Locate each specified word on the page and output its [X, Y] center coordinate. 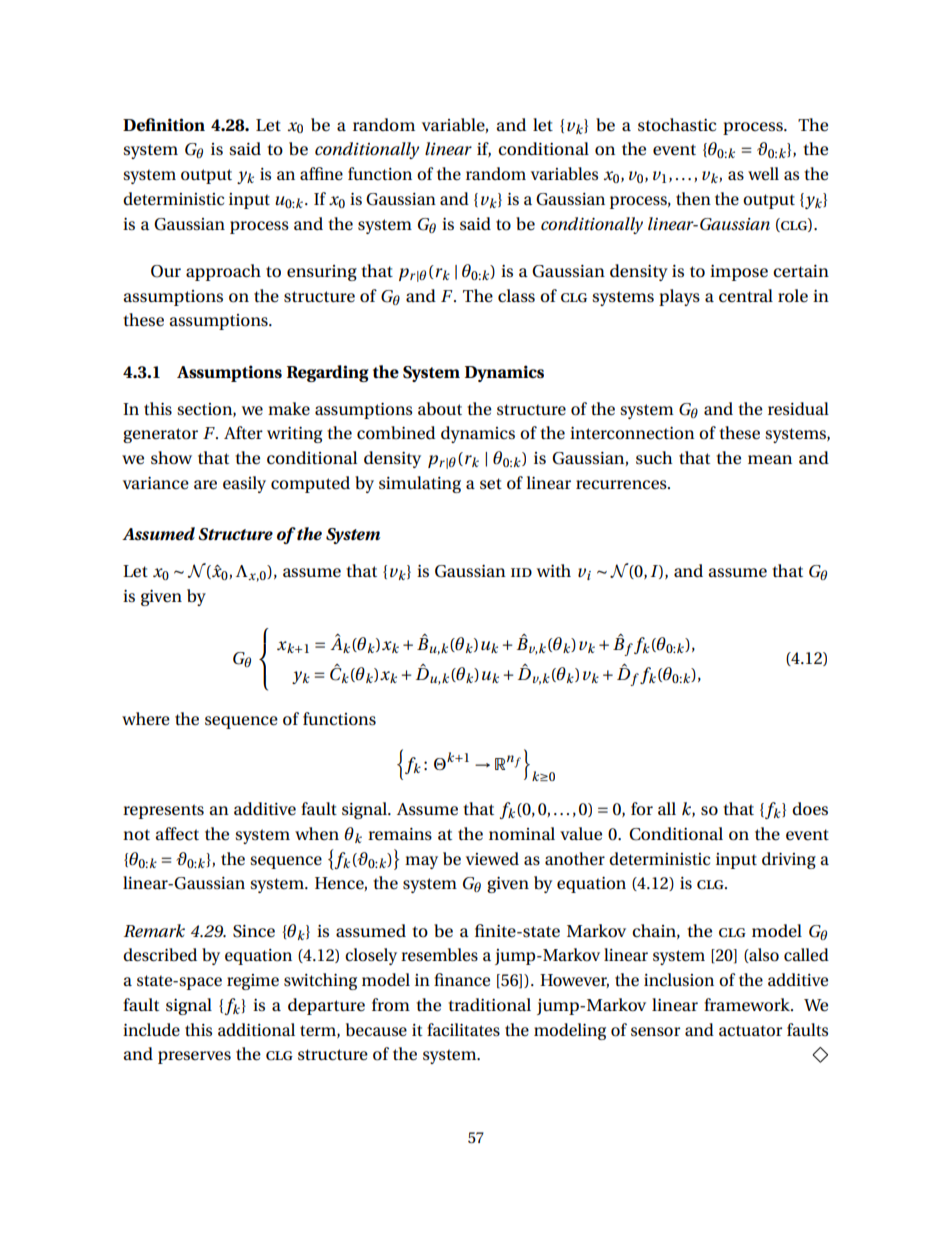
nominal [522, 834]
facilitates [463, 1030]
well [763, 174]
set [491, 484]
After [243, 433]
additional [256, 1030]
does [810, 809]
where [146, 719]
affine [321, 173]
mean [770, 460]
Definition [164, 125]
